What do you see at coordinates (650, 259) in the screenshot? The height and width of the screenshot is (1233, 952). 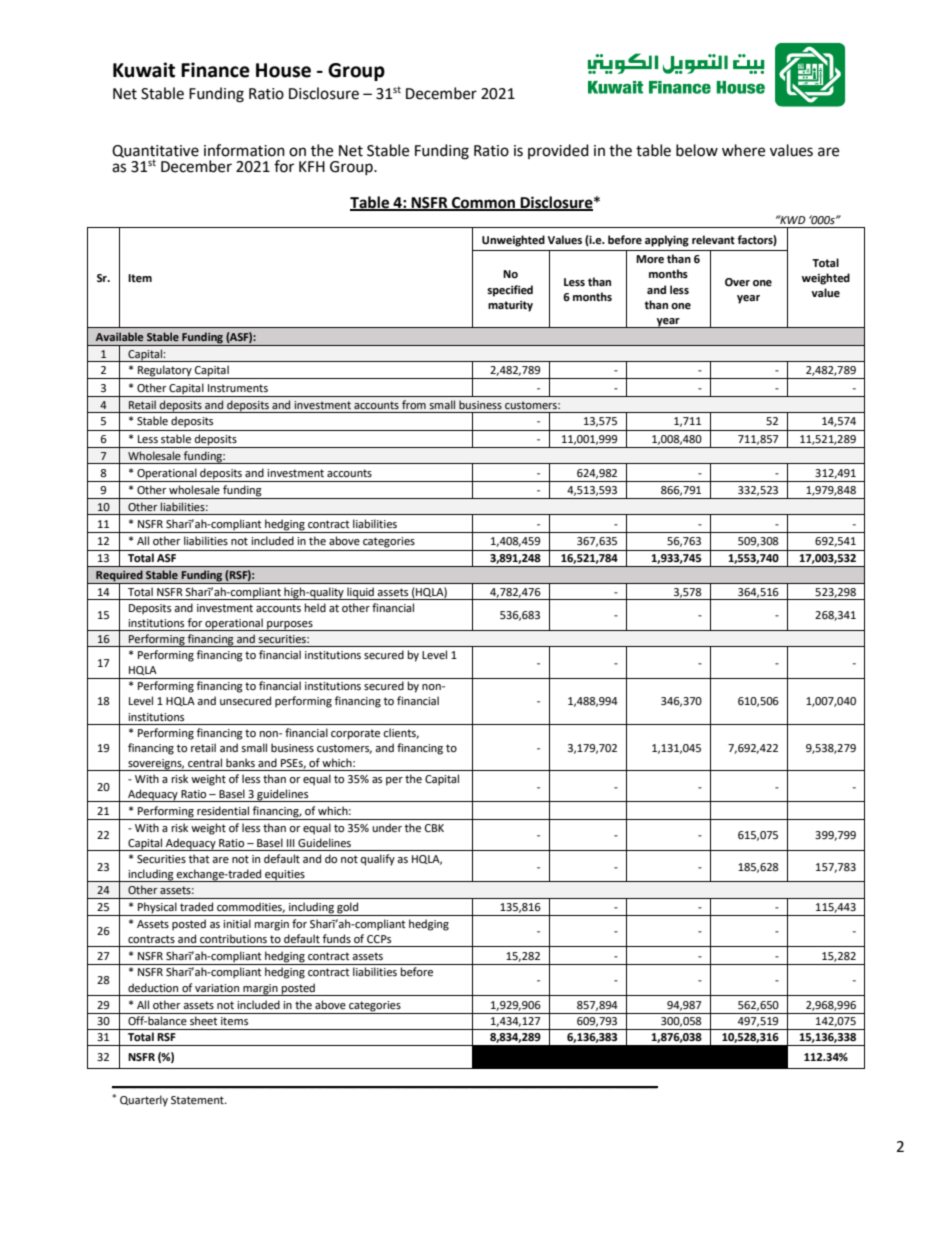 I see `More` at bounding box center [650, 259].
